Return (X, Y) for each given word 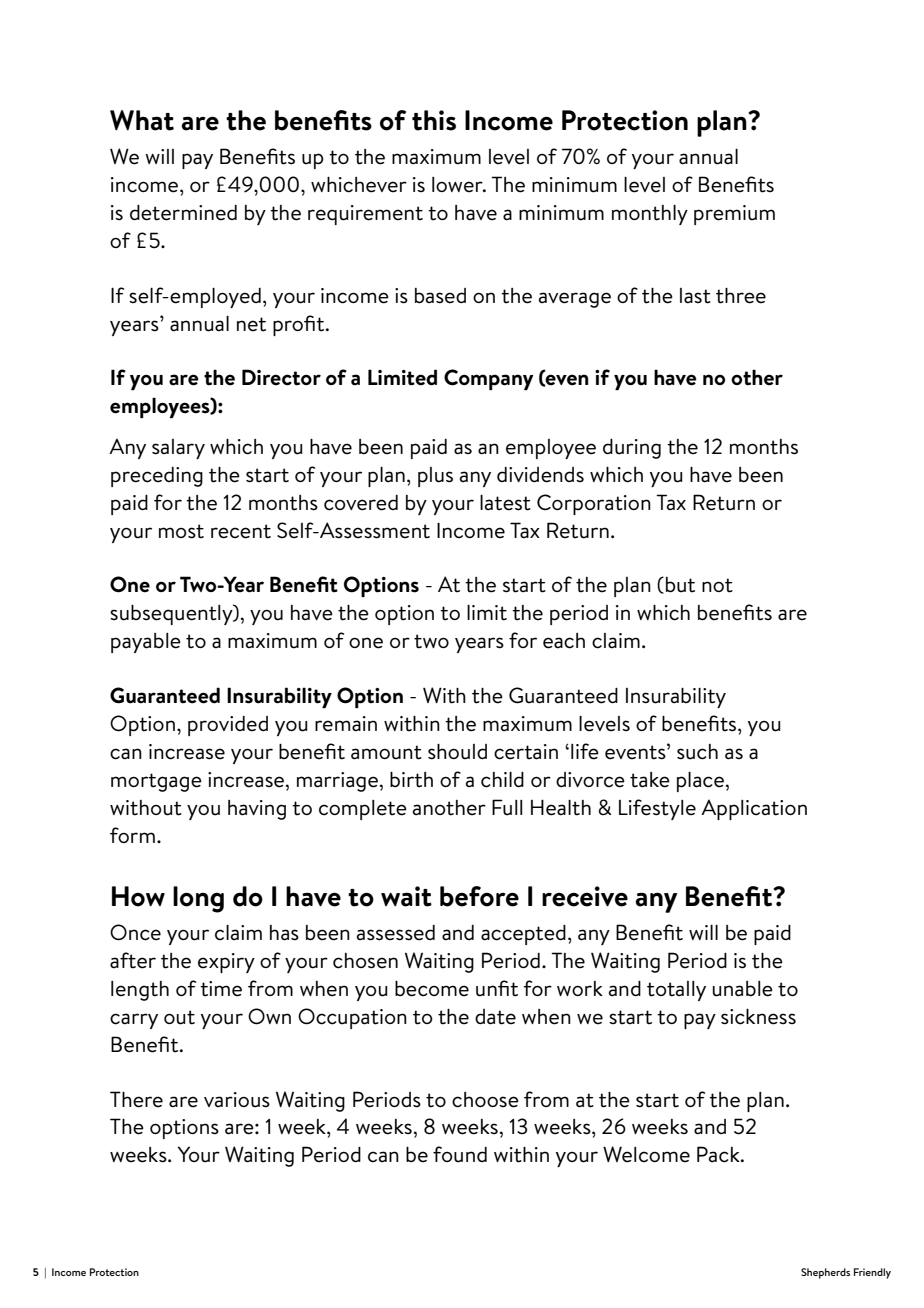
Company (489, 380)
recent (241, 531)
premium (734, 215)
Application (754, 809)
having (257, 810)
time (221, 989)
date (495, 1017)
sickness (758, 1016)
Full (507, 807)
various (237, 1100)
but (680, 585)
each (564, 641)
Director (281, 377)
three (741, 295)
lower (458, 185)
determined (183, 213)
